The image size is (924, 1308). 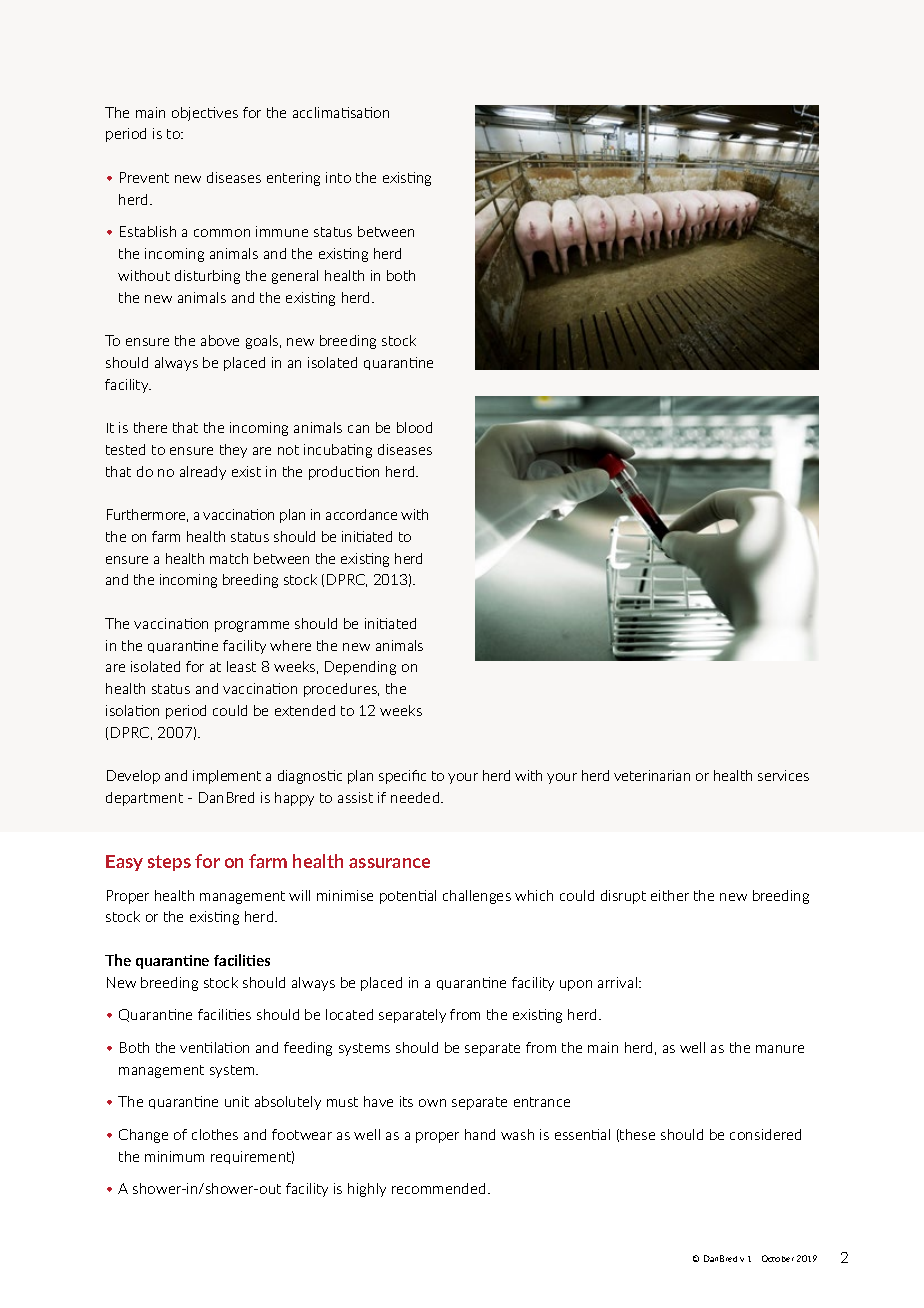 What do you see at coordinates (477, 897) in the document?
I see `challenges` at bounding box center [477, 897].
